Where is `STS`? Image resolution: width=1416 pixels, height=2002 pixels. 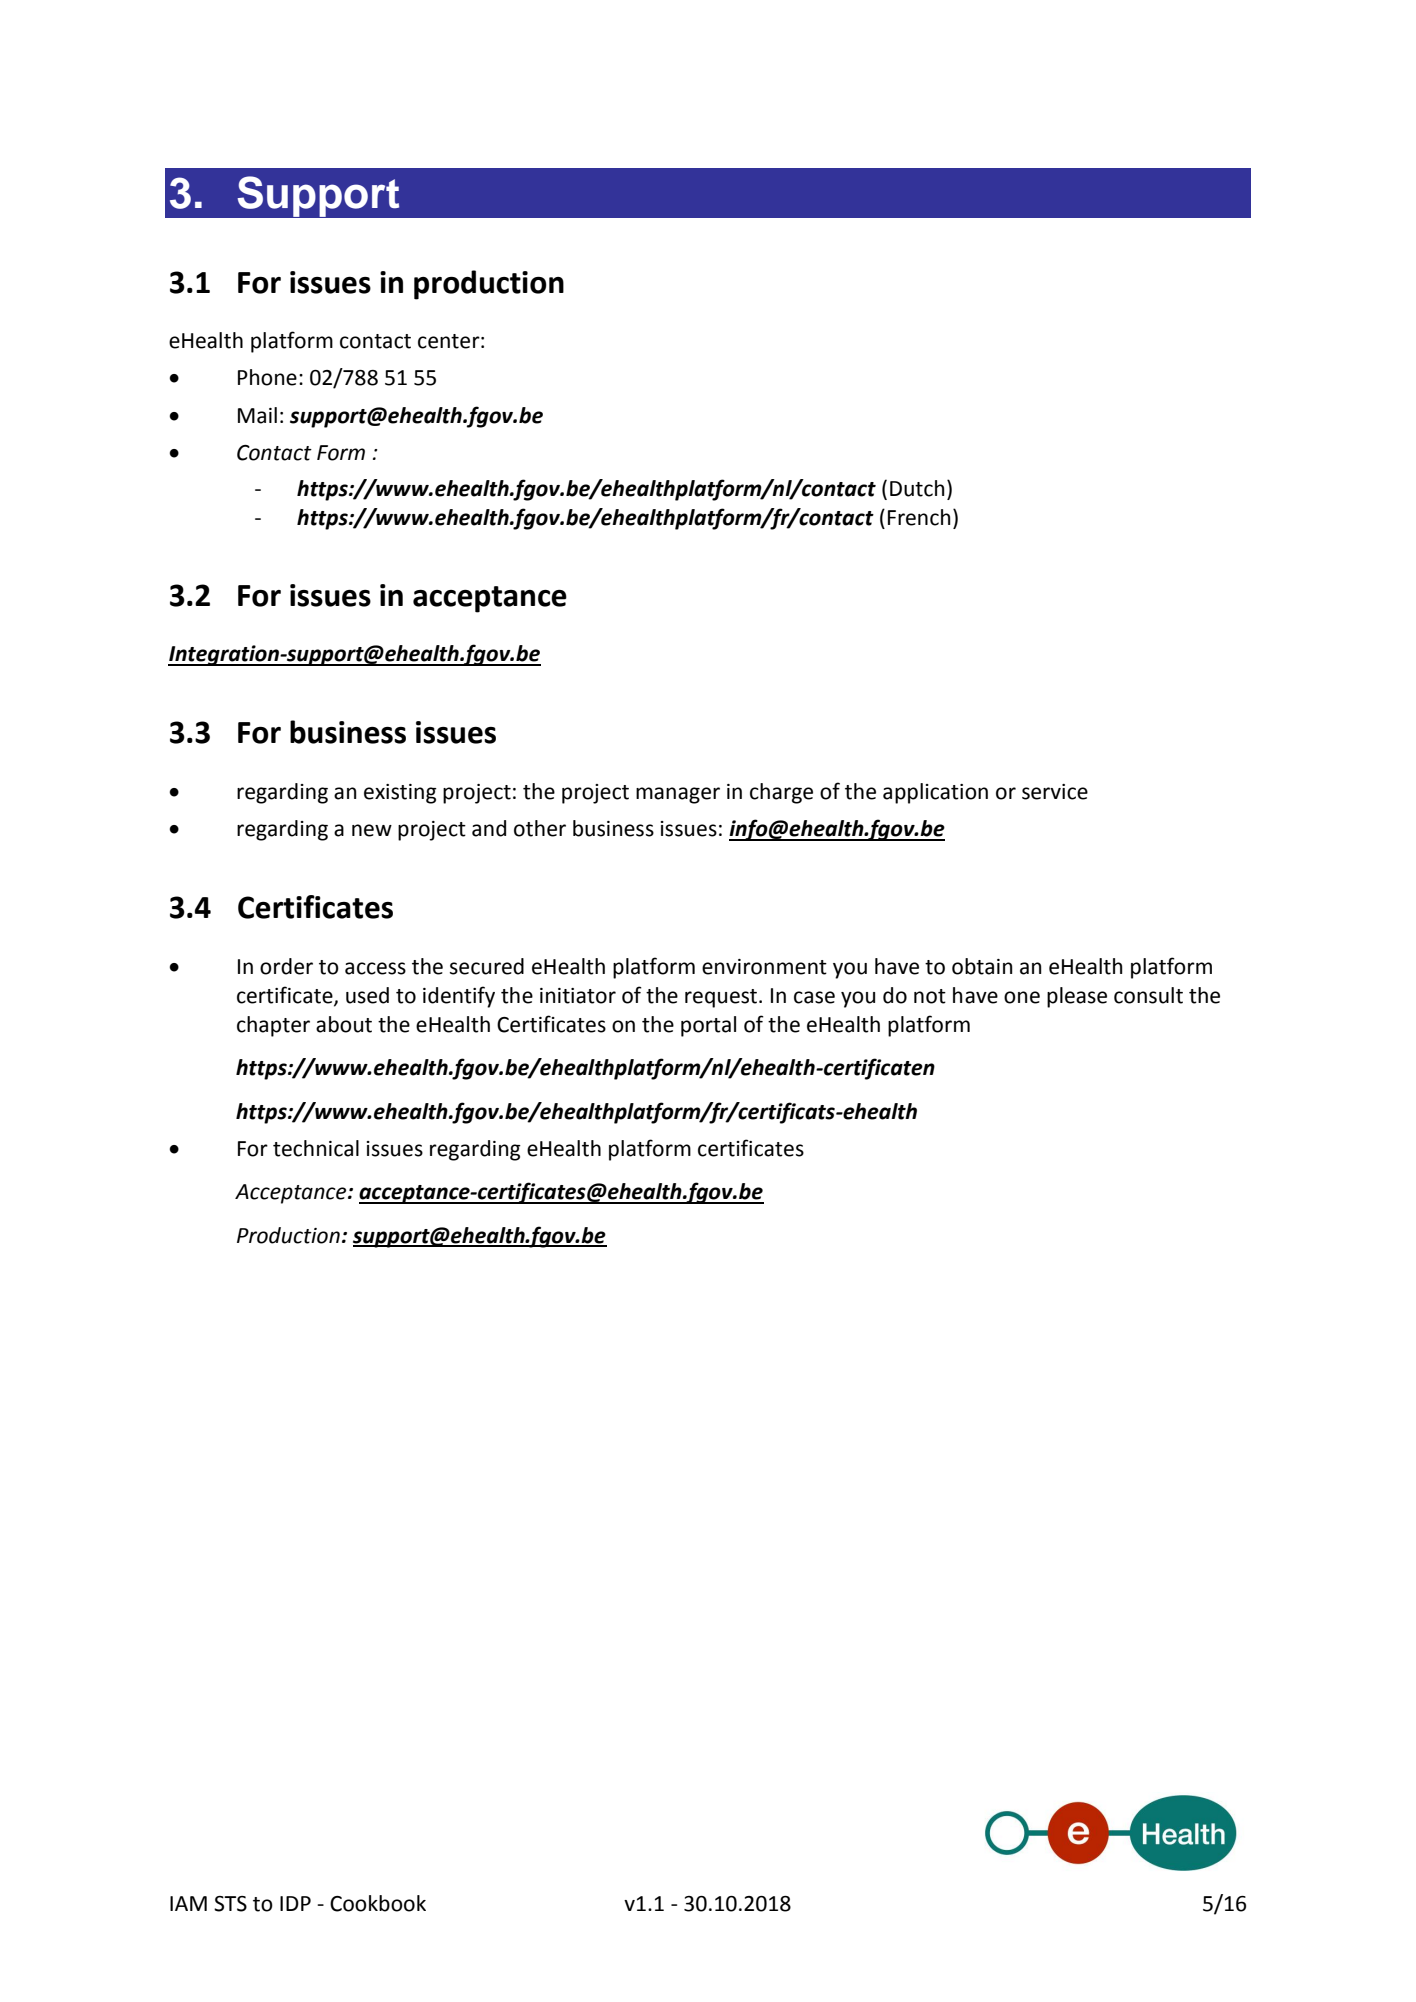
STS is located at coordinates (230, 1904).
